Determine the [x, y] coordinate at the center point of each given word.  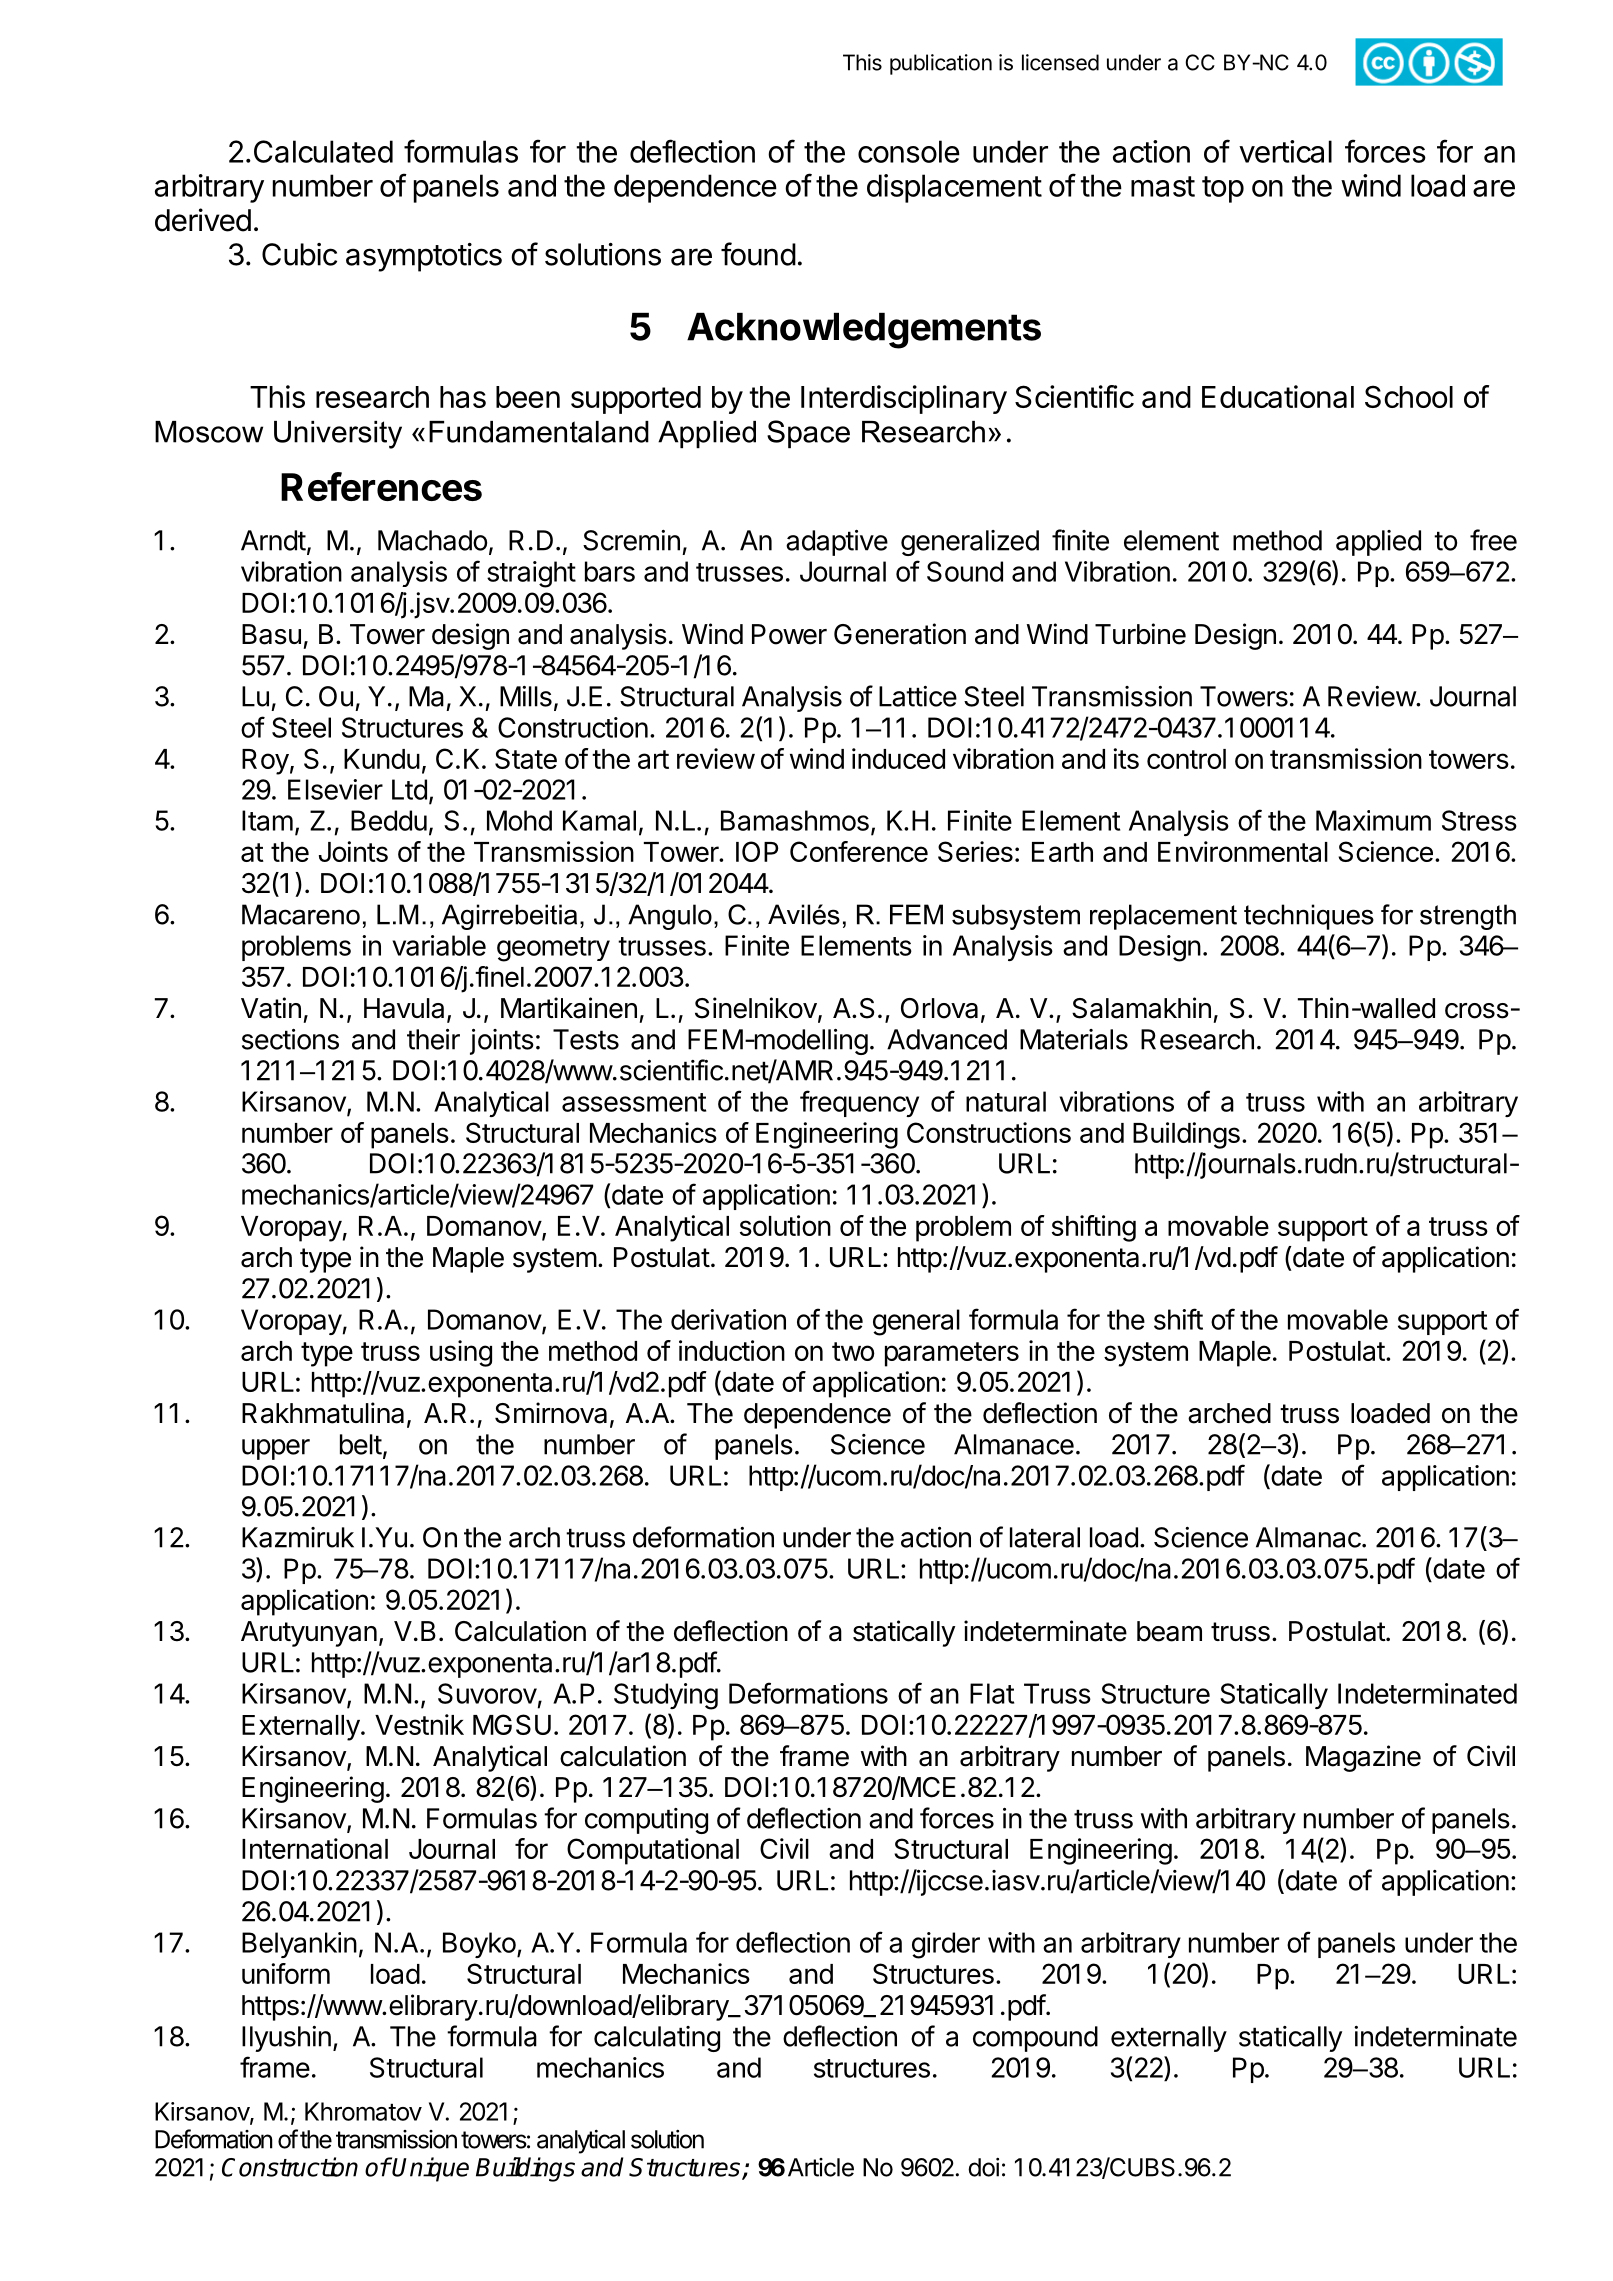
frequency [859, 1103]
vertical [1285, 151]
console [909, 151]
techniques [1309, 917]
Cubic [299, 254]
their [433, 1039]
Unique [430, 2169]
